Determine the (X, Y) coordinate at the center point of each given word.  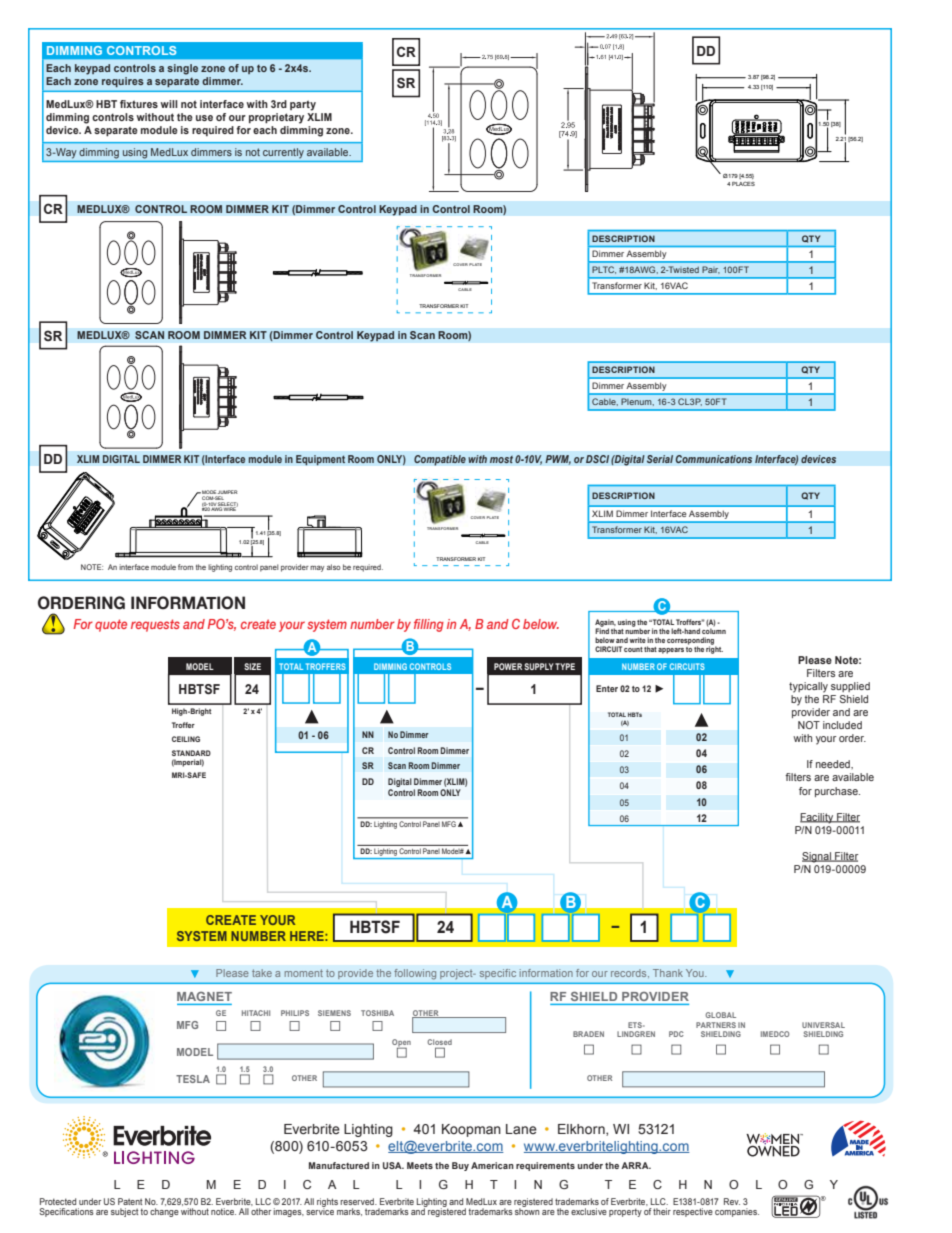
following (415, 974)
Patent (130, 1201)
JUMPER (227, 493)
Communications (713, 459)
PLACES (743, 184)
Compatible (440, 460)
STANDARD (191, 753)
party (303, 105)
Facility (818, 818)
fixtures (139, 104)
